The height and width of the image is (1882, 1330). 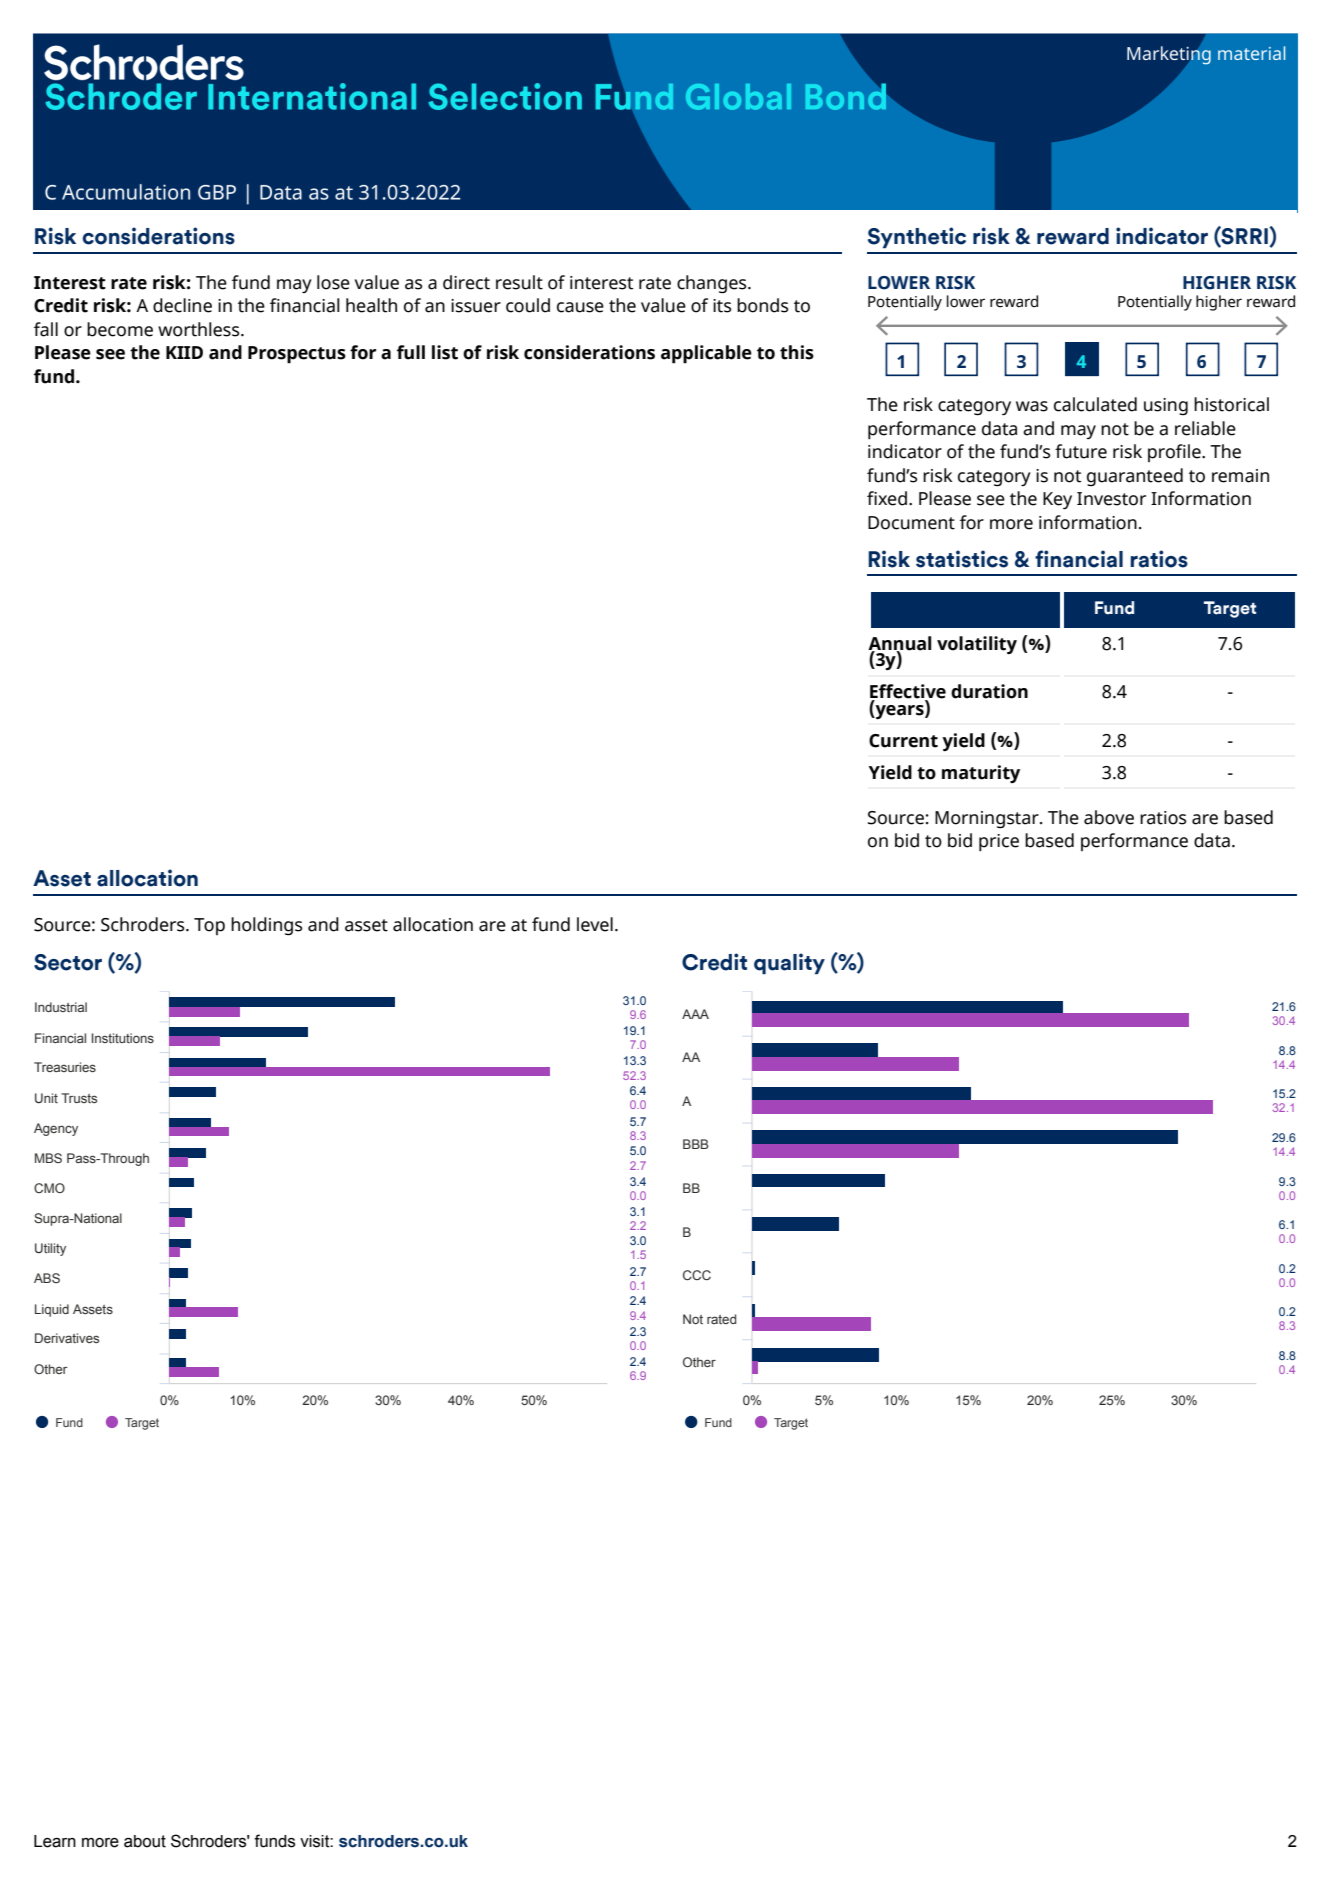 What do you see at coordinates (182, 305) in the image?
I see `decline` at bounding box center [182, 305].
